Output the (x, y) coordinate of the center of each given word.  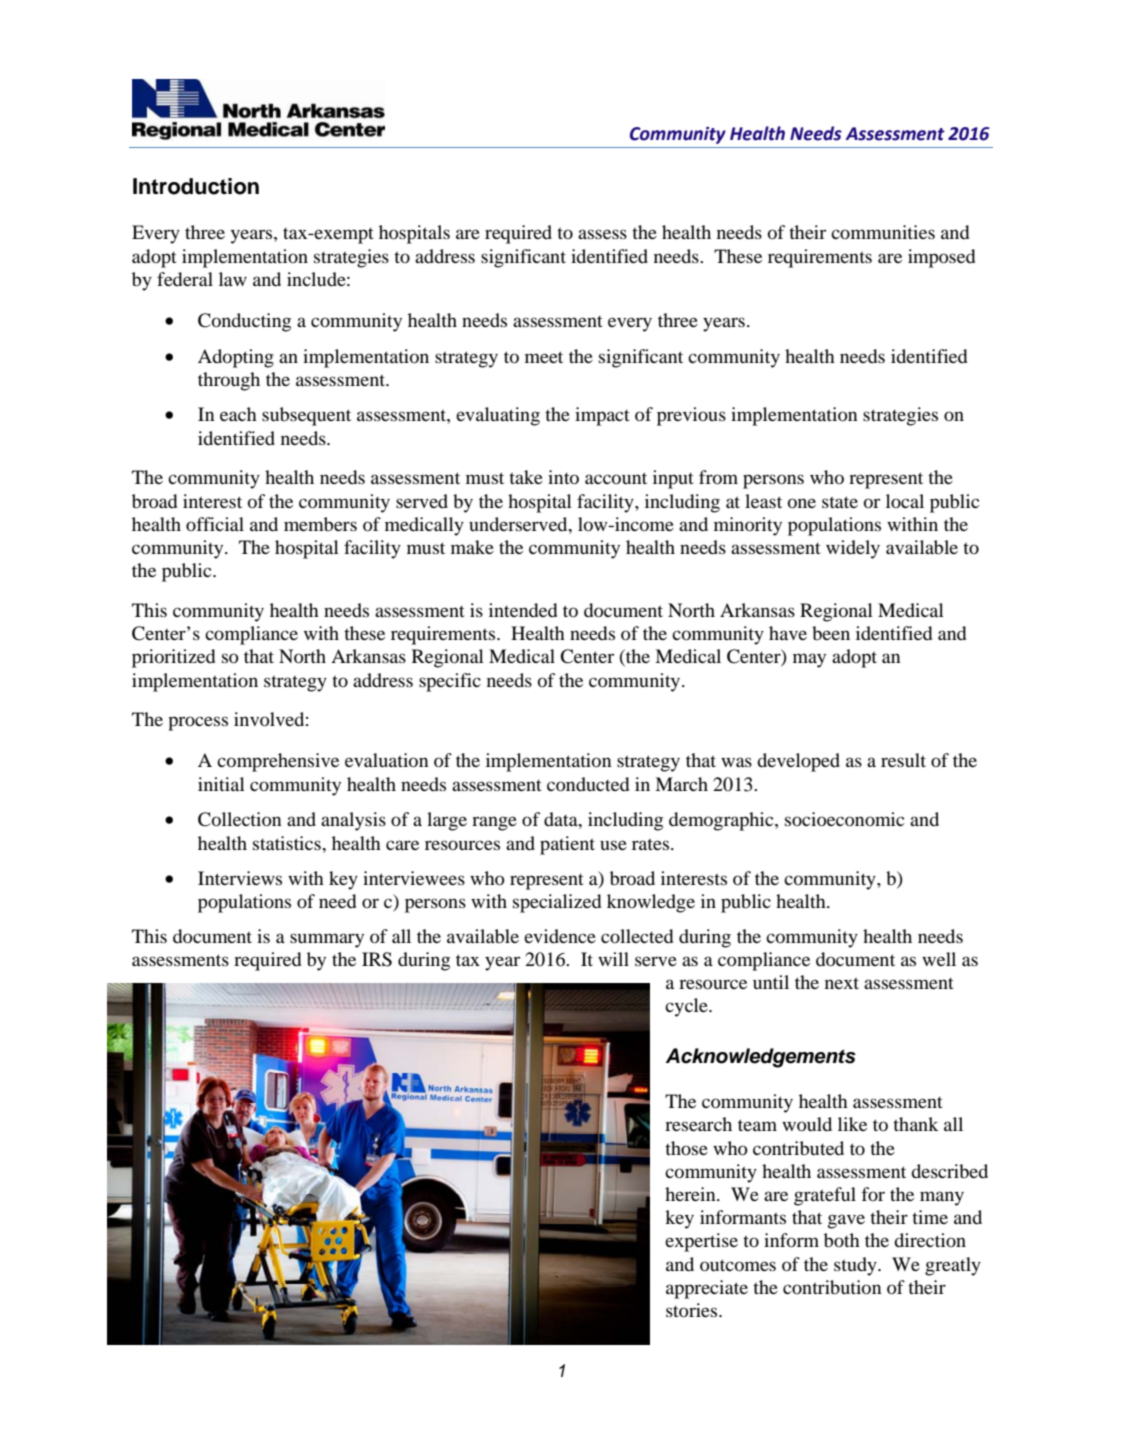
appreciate (707, 1289)
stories (693, 1310)
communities (883, 232)
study (856, 1266)
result (903, 760)
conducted (588, 784)
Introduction (196, 186)
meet (544, 357)
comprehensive (278, 762)
